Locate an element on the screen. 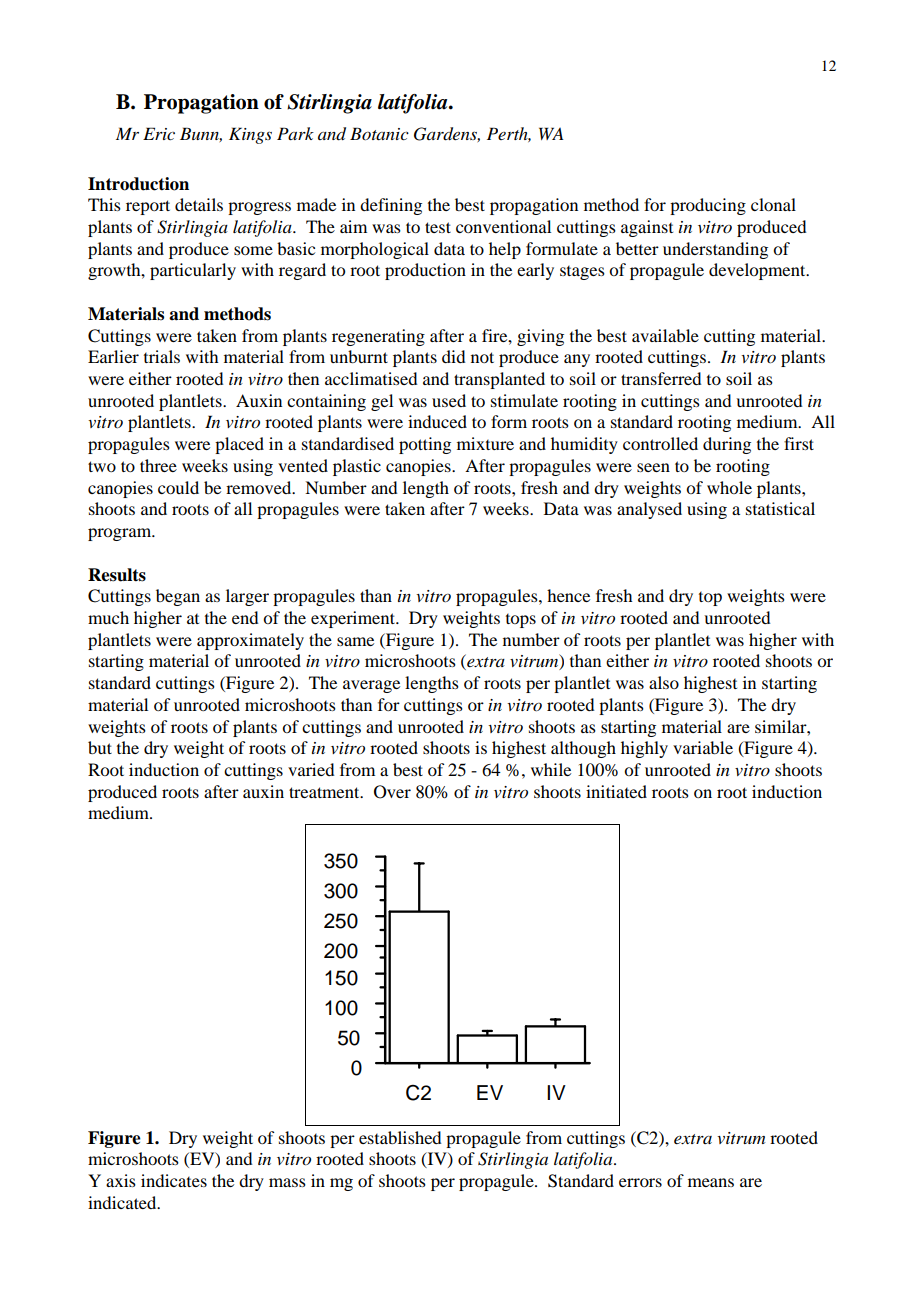 This screenshot has height=1308, width=924. also is located at coordinates (664, 682).
